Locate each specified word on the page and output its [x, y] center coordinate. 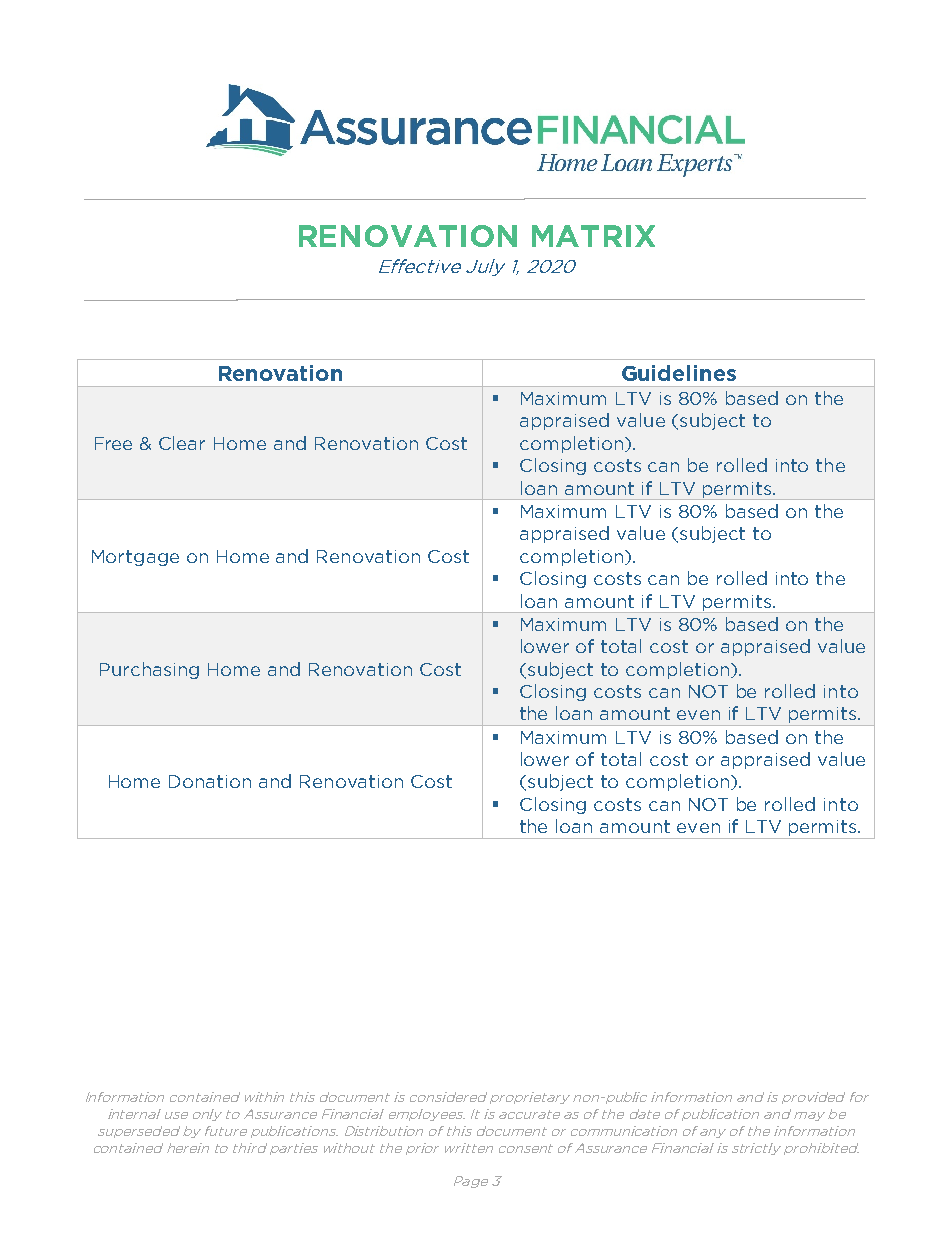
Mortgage [135, 558]
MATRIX [593, 236]
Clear [182, 443]
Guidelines [679, 373]
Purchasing [149, 670]
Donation [210, 781]
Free [113, 443]
